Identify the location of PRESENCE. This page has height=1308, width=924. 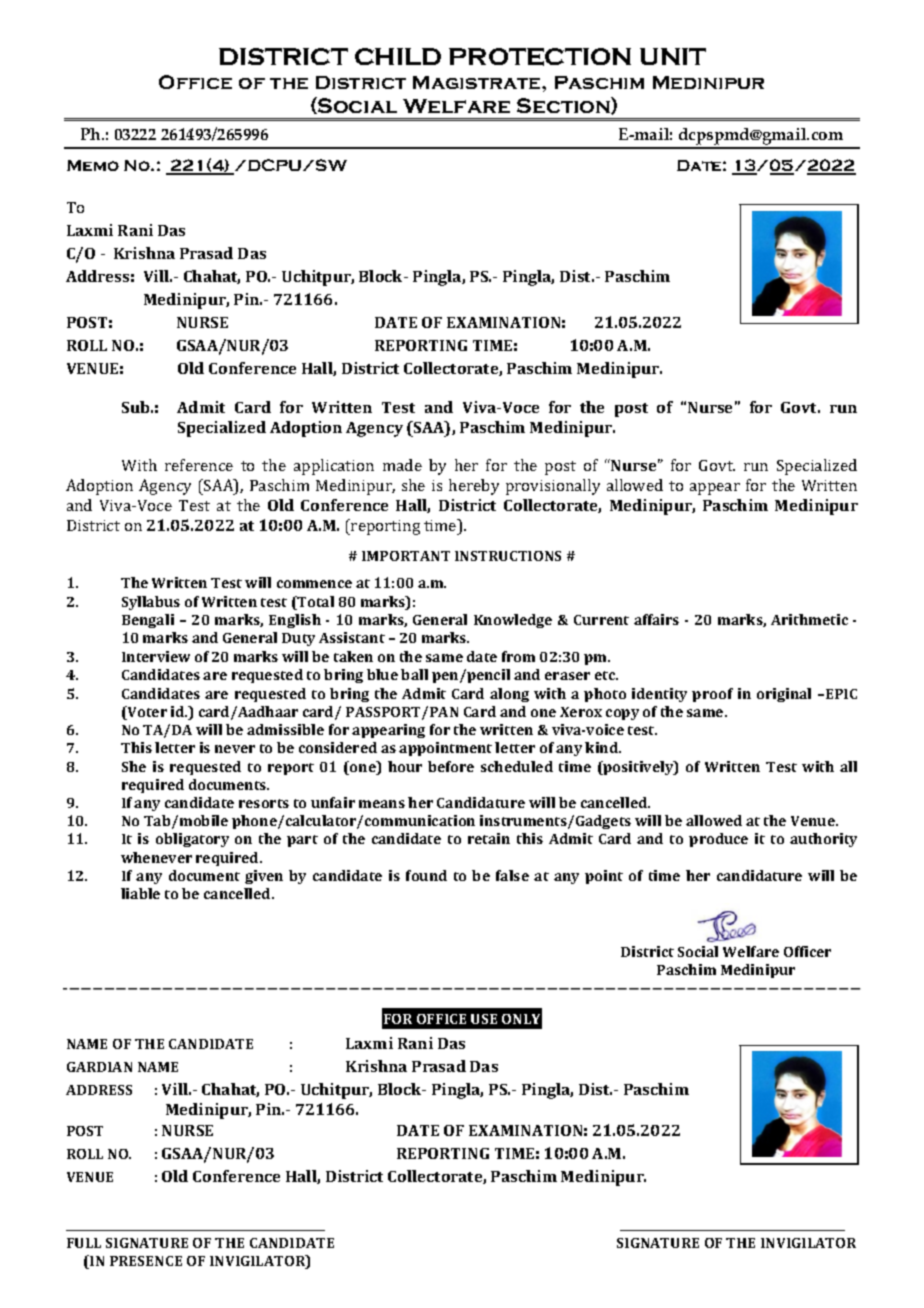
(146, 1261).
